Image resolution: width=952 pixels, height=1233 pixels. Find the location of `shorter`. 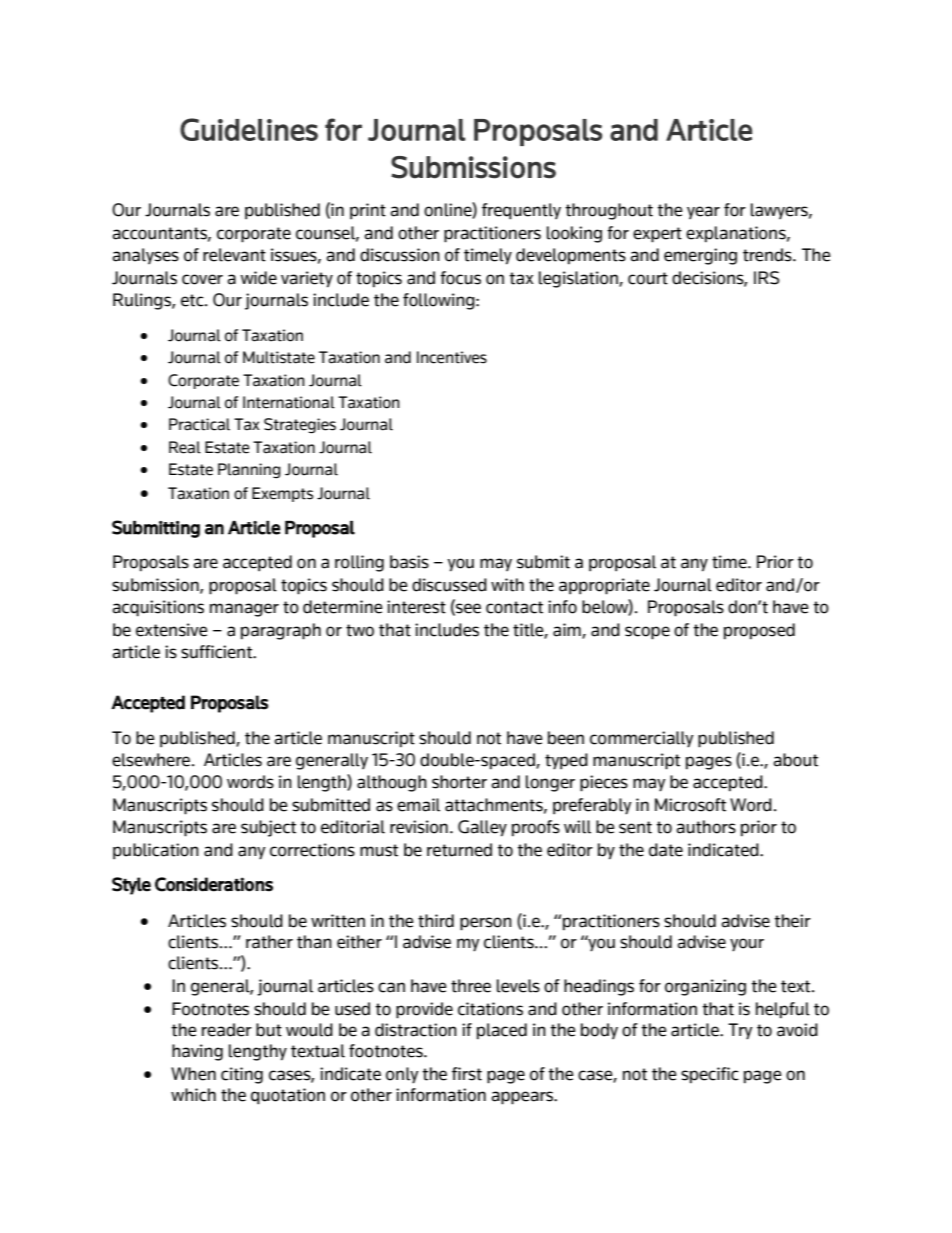

shorter is located at coordinates (459, 782).
